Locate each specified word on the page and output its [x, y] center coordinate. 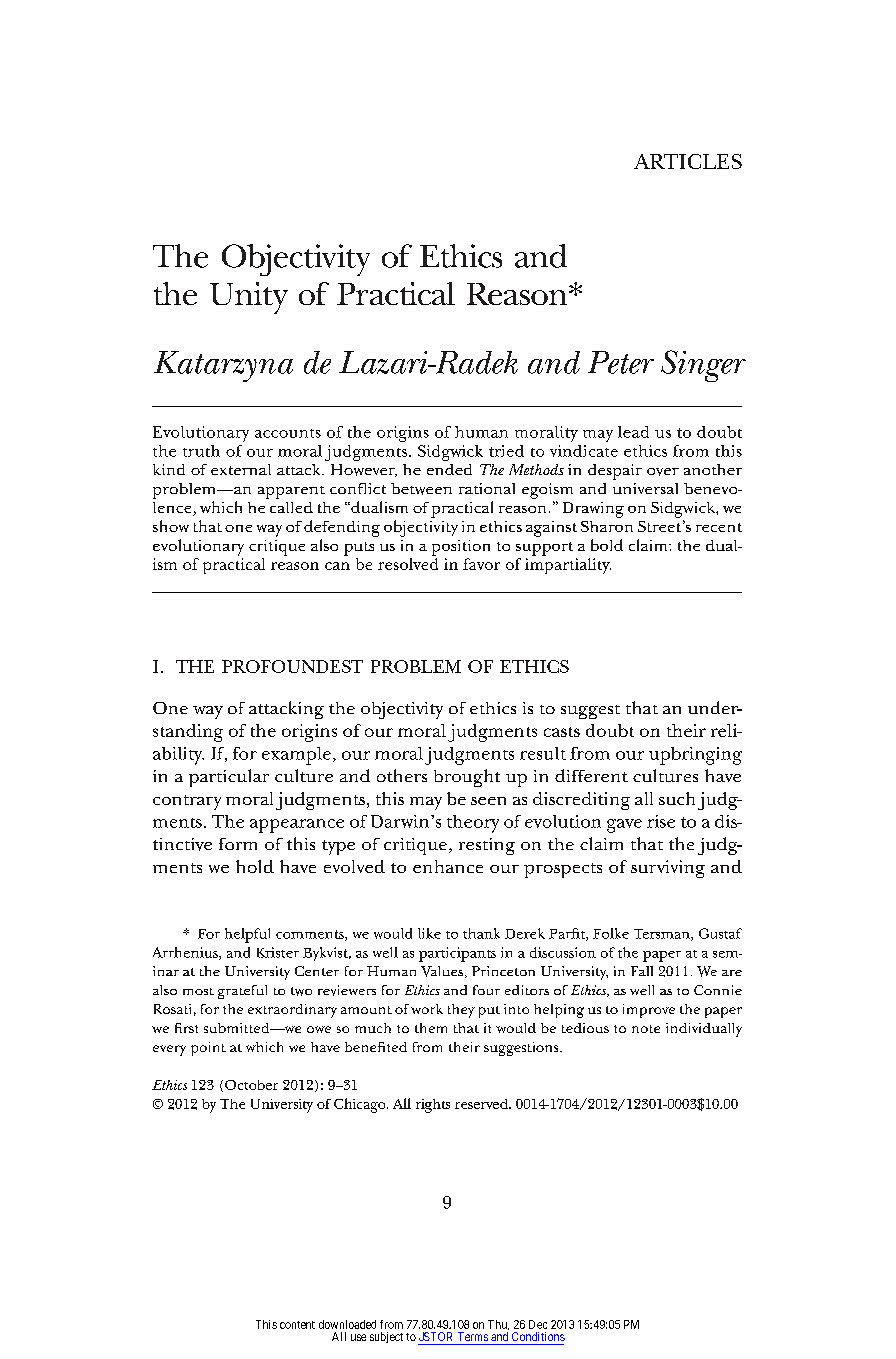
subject [386, 1337]
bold [607, 545]
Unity [249, 298]
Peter [621, 362]
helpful [247, 935]
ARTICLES [688, 161]
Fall [642, 971]
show [171, 526]
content [297, 1325]
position [461, 548]
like [429, 933]
